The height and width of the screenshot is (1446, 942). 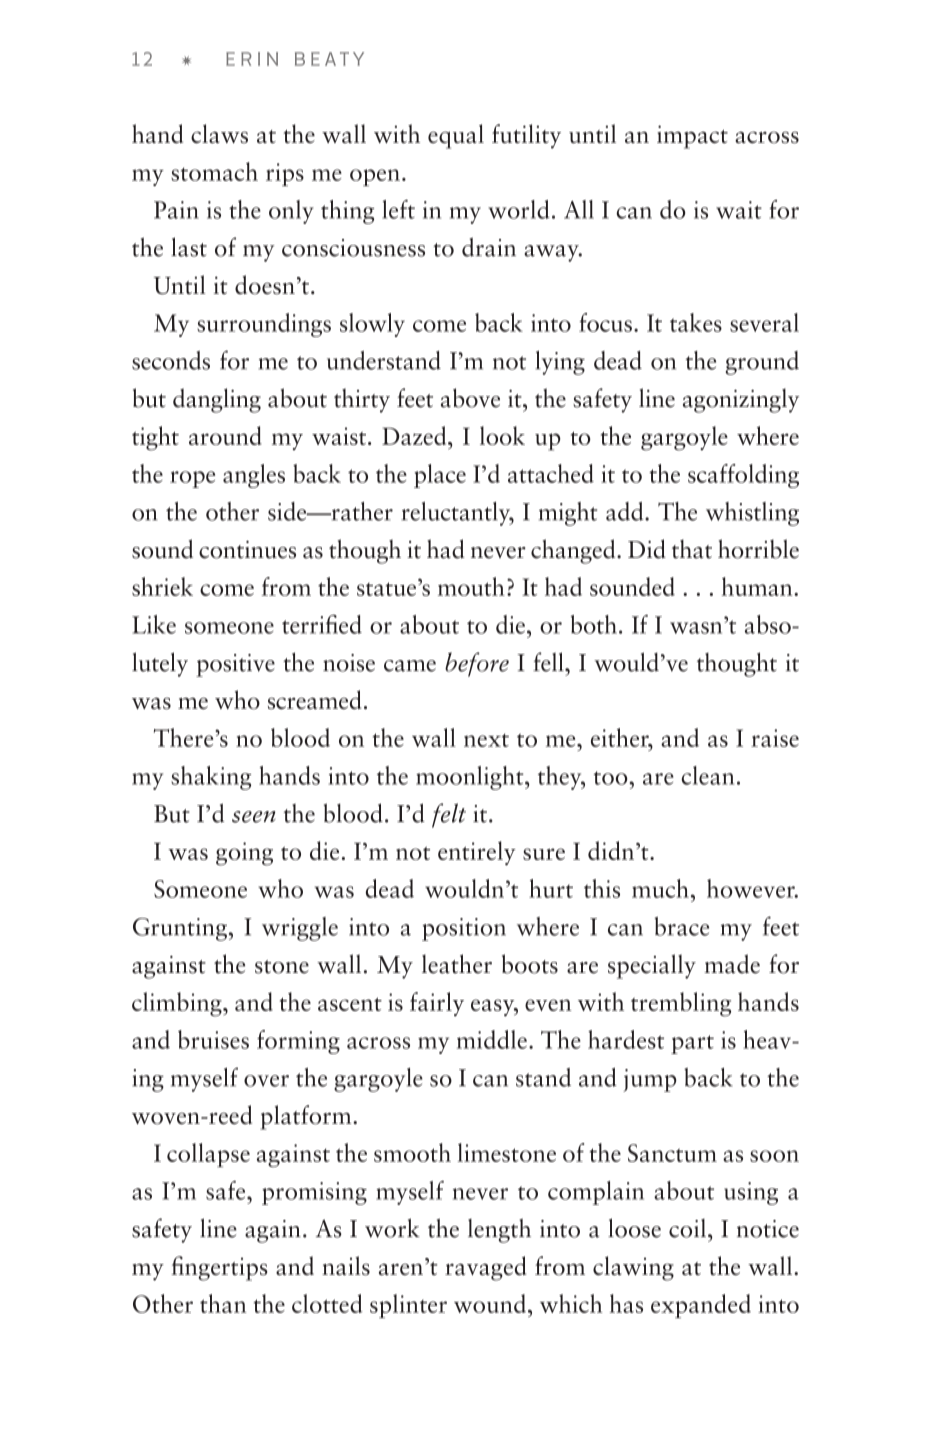 What do you see at coordinates (707, 775) in the screenshot?
I see `clean` at bounding box center [707, 775].
